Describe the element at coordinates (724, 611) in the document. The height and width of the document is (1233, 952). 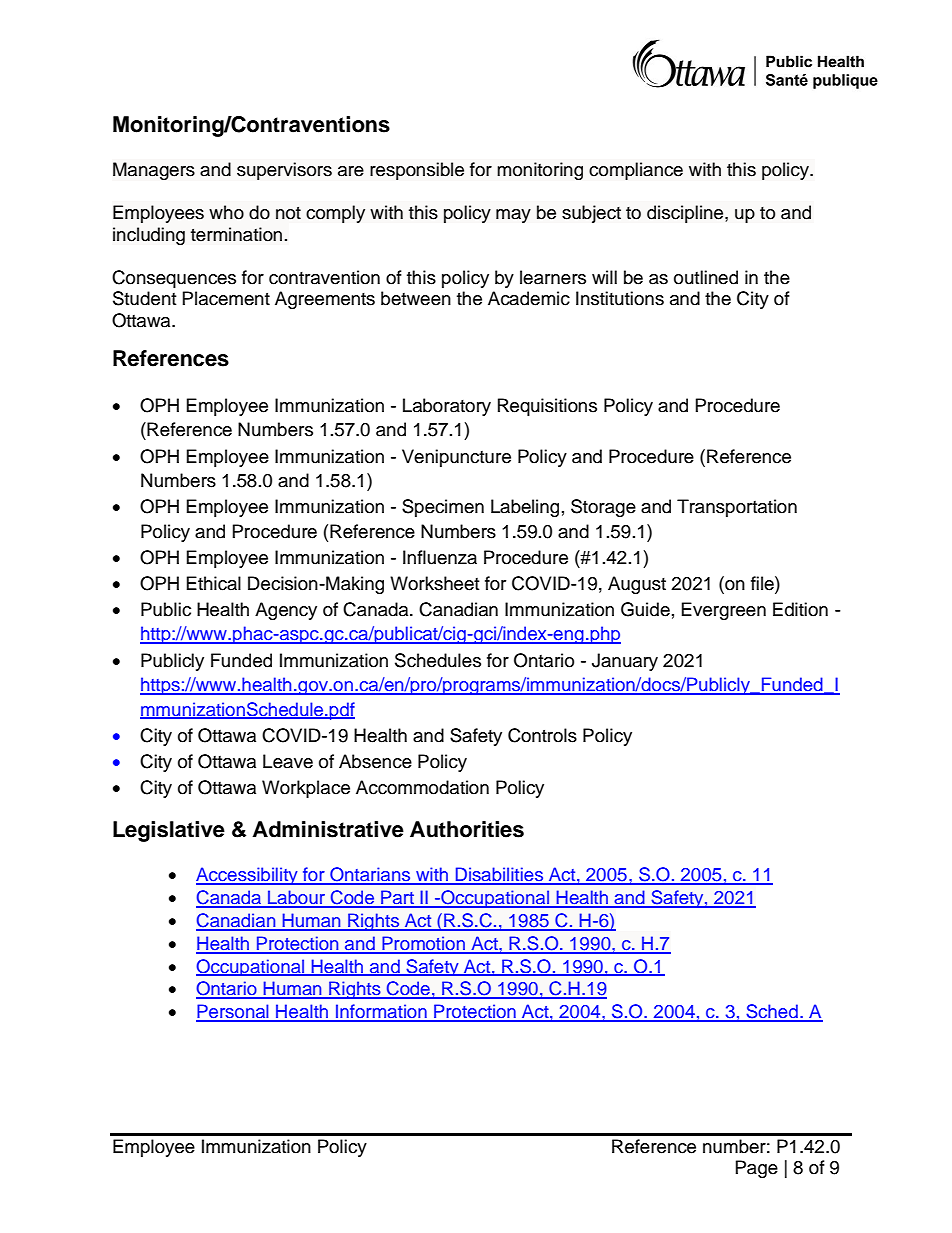
I see `Evergreen` at that location.
